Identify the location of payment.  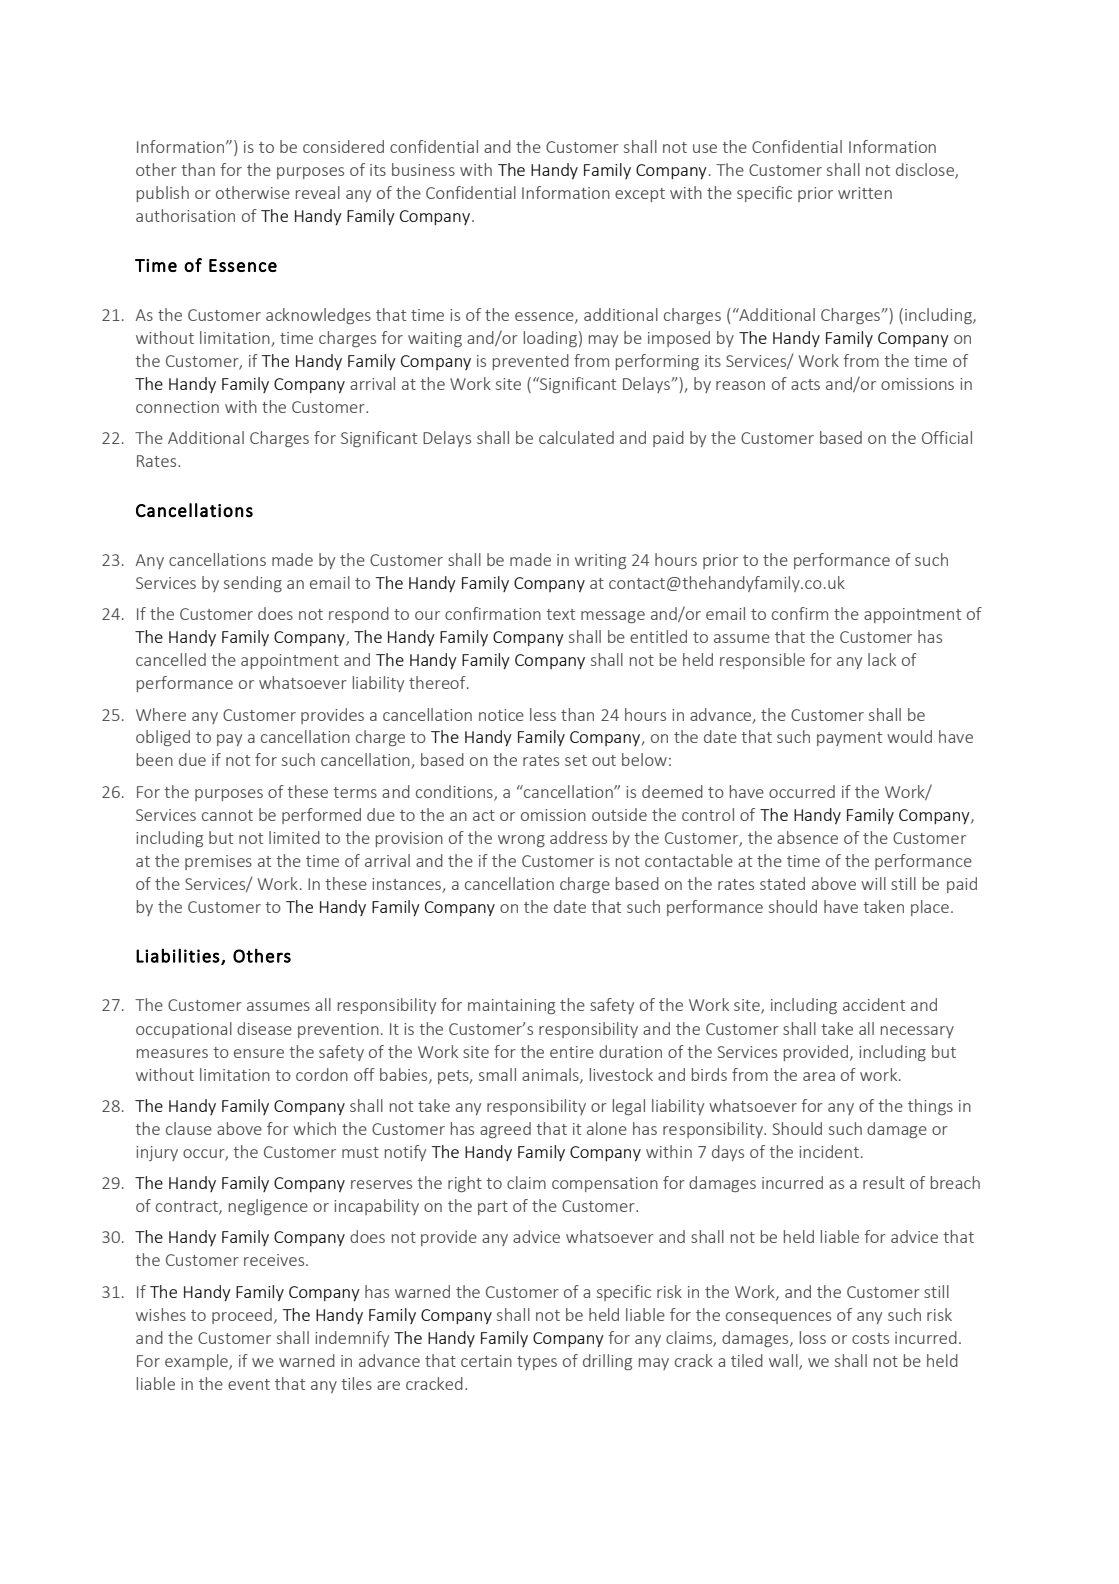
(849, 739).
